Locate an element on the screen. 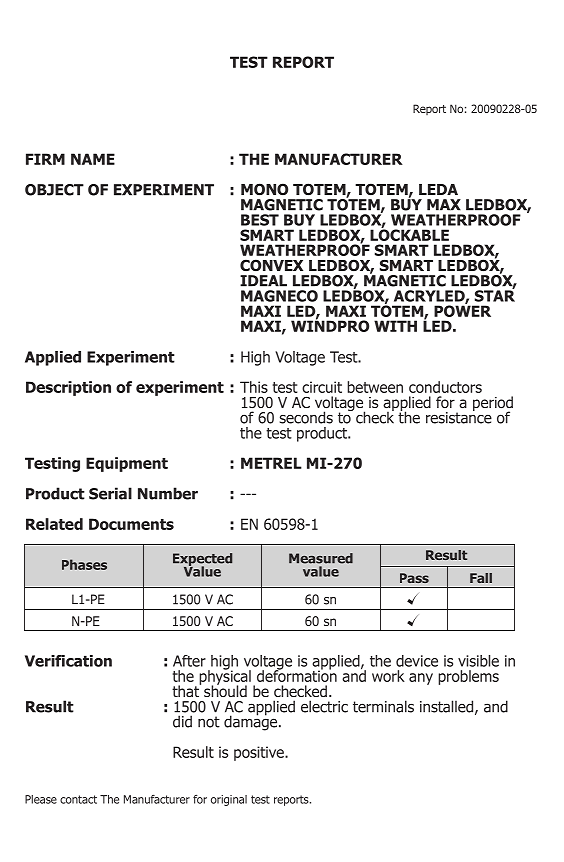 The height and width of the screenshot is (862, 564). LEDA is located at coordinates (438, 189).
